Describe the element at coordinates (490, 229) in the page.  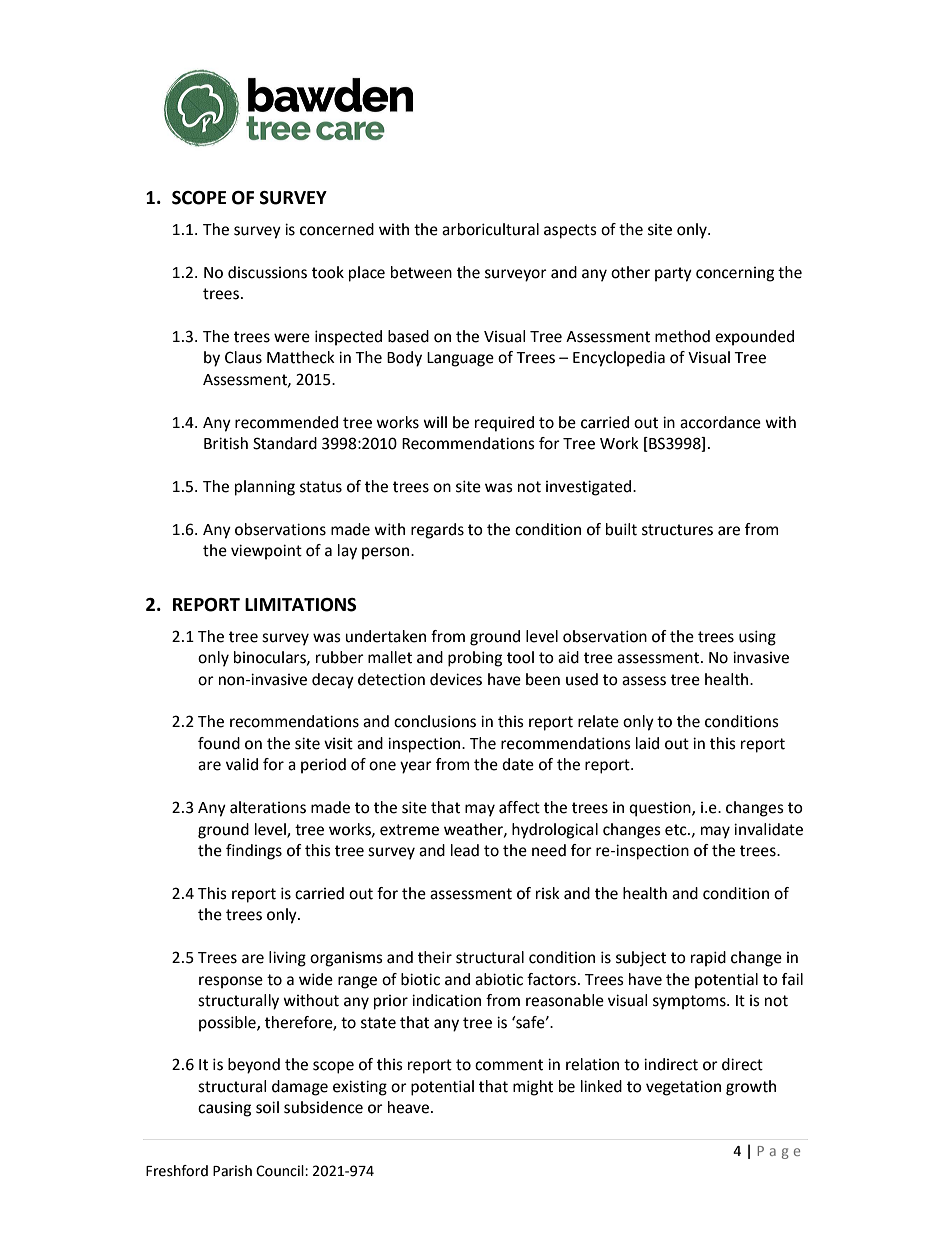
I see `arboricultural` at that location.
